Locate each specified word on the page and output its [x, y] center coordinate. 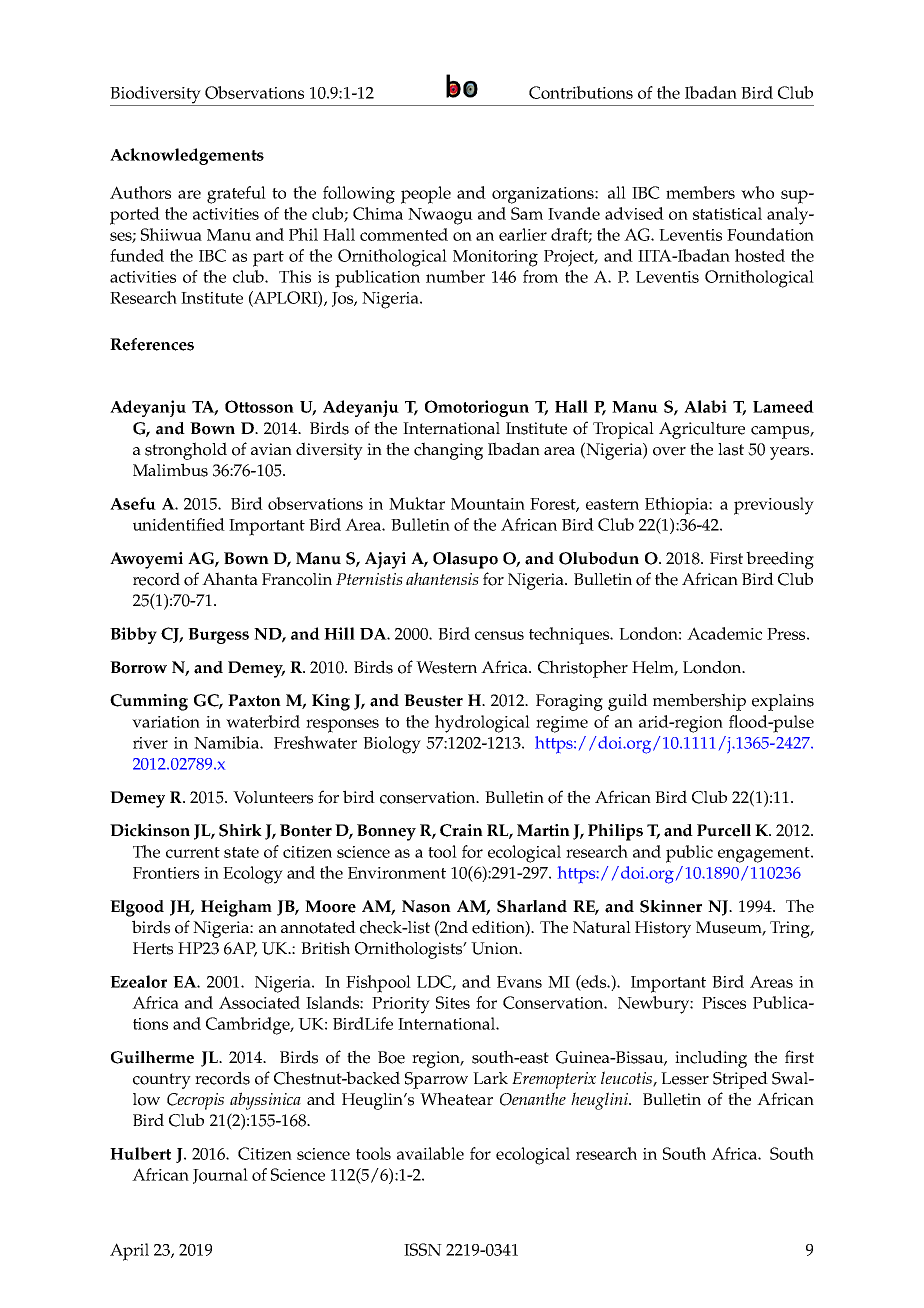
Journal [220, 1176]
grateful [236, 195]
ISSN [423, 1249]
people [426, 195]
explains [783, 702]
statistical [727, 213]
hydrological [482, 724]
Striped [740, 1080]
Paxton [254, 700]
